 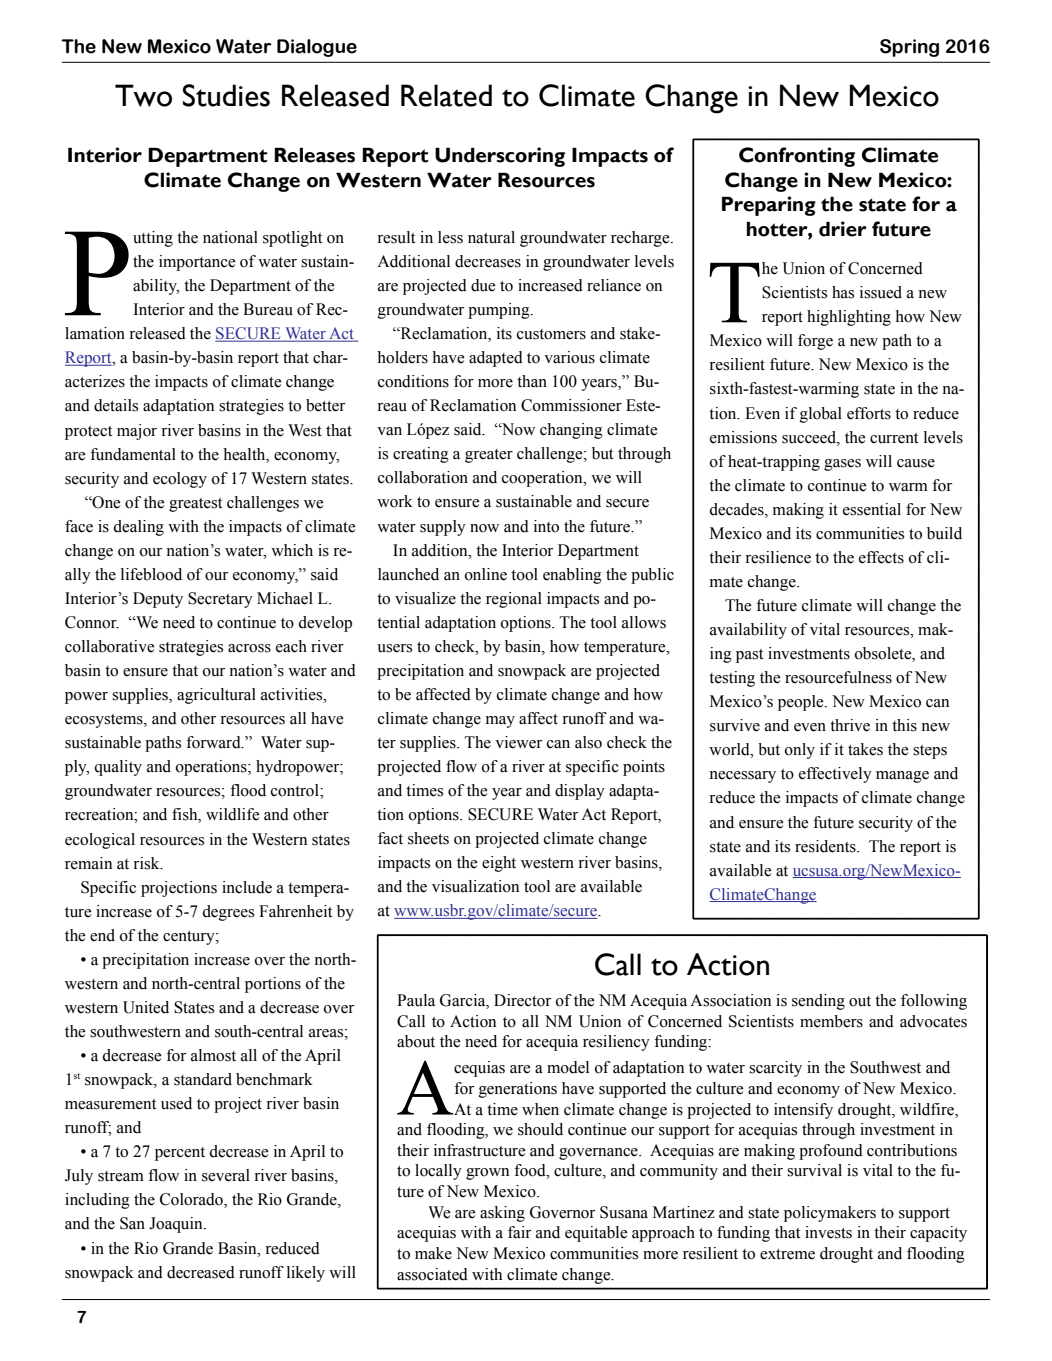 I want to click on Joaquin, so click(x=177, y=1225).
